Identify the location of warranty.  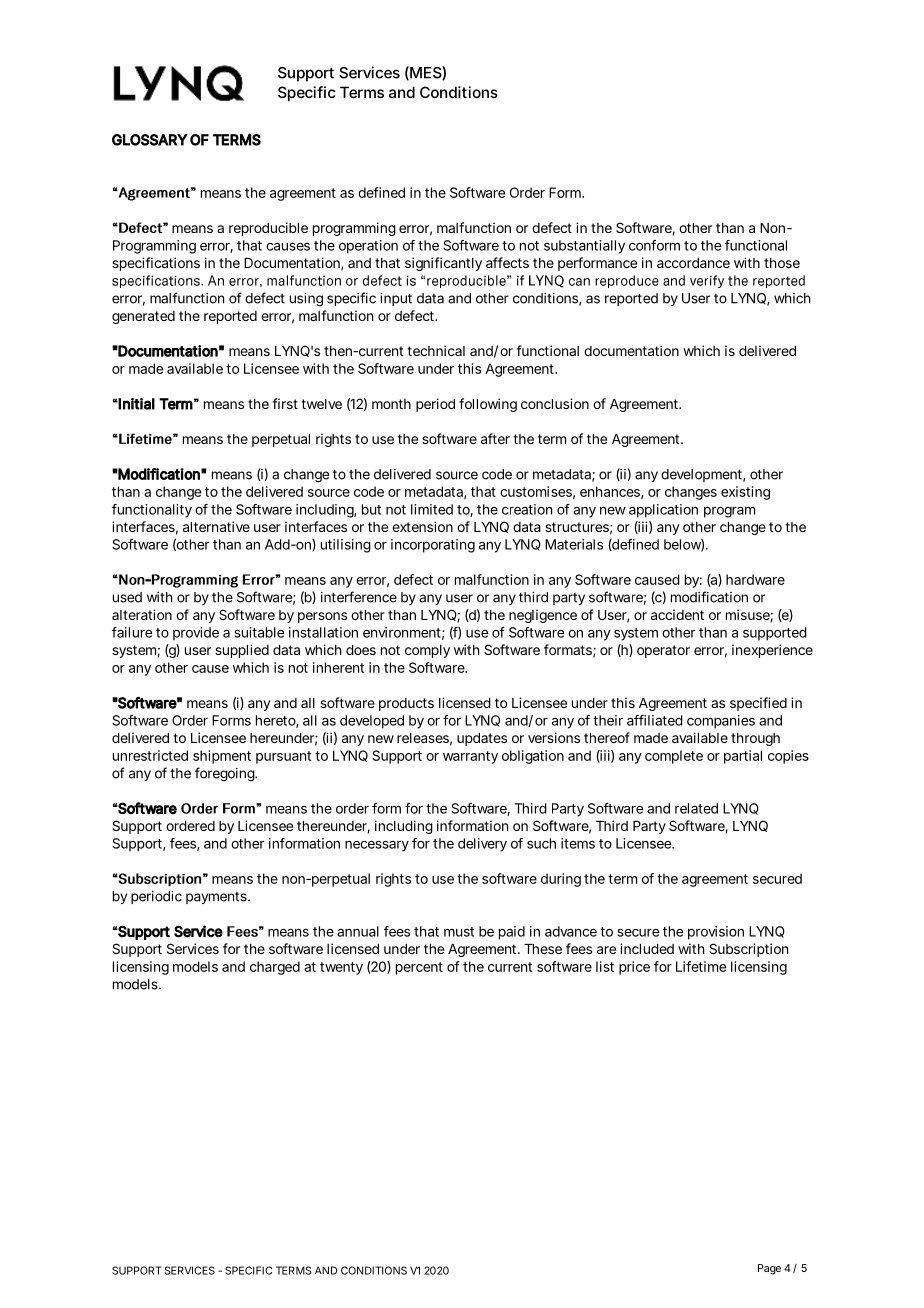
(470, 757).
